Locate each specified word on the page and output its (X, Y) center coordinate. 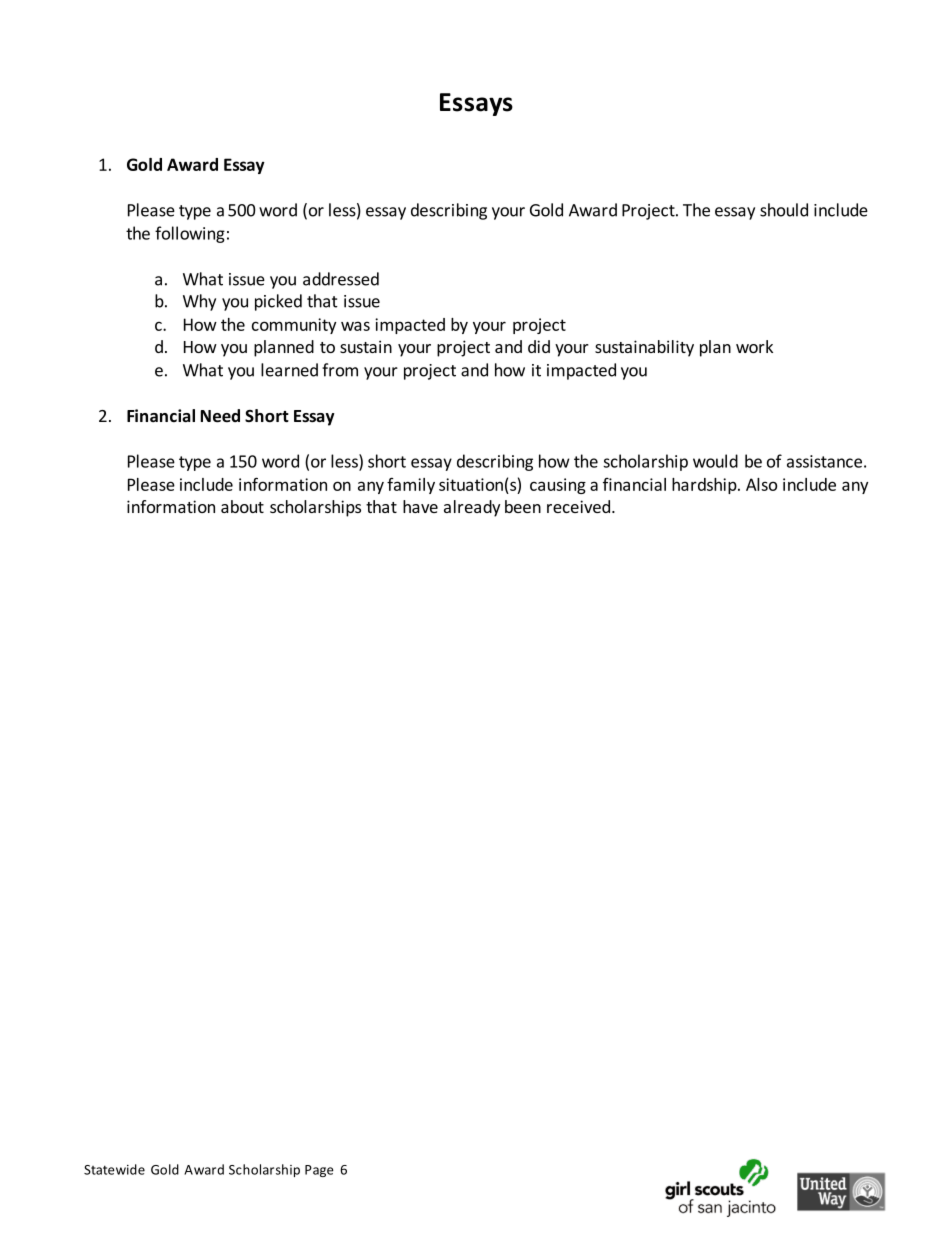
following (190, 234)
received (578, 506)
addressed (341, 279)
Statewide (114, 1169)
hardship (705, 486)
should (784, 210)
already (472, 508)
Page (319, 1171)
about (242, 506)
